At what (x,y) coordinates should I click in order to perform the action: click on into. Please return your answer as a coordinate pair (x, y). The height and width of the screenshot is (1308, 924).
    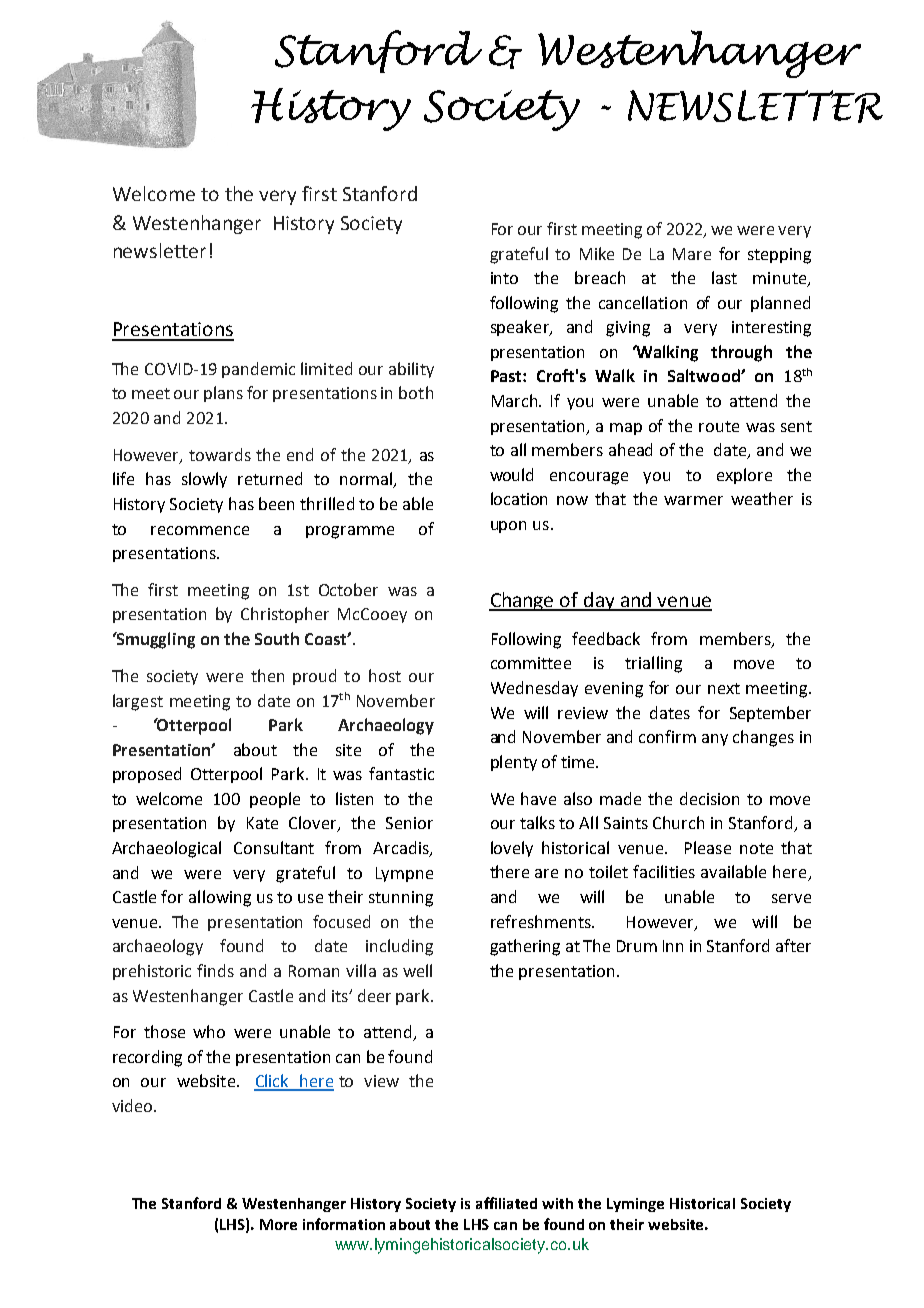
    Looking at the image, I should click on (504, 278).
